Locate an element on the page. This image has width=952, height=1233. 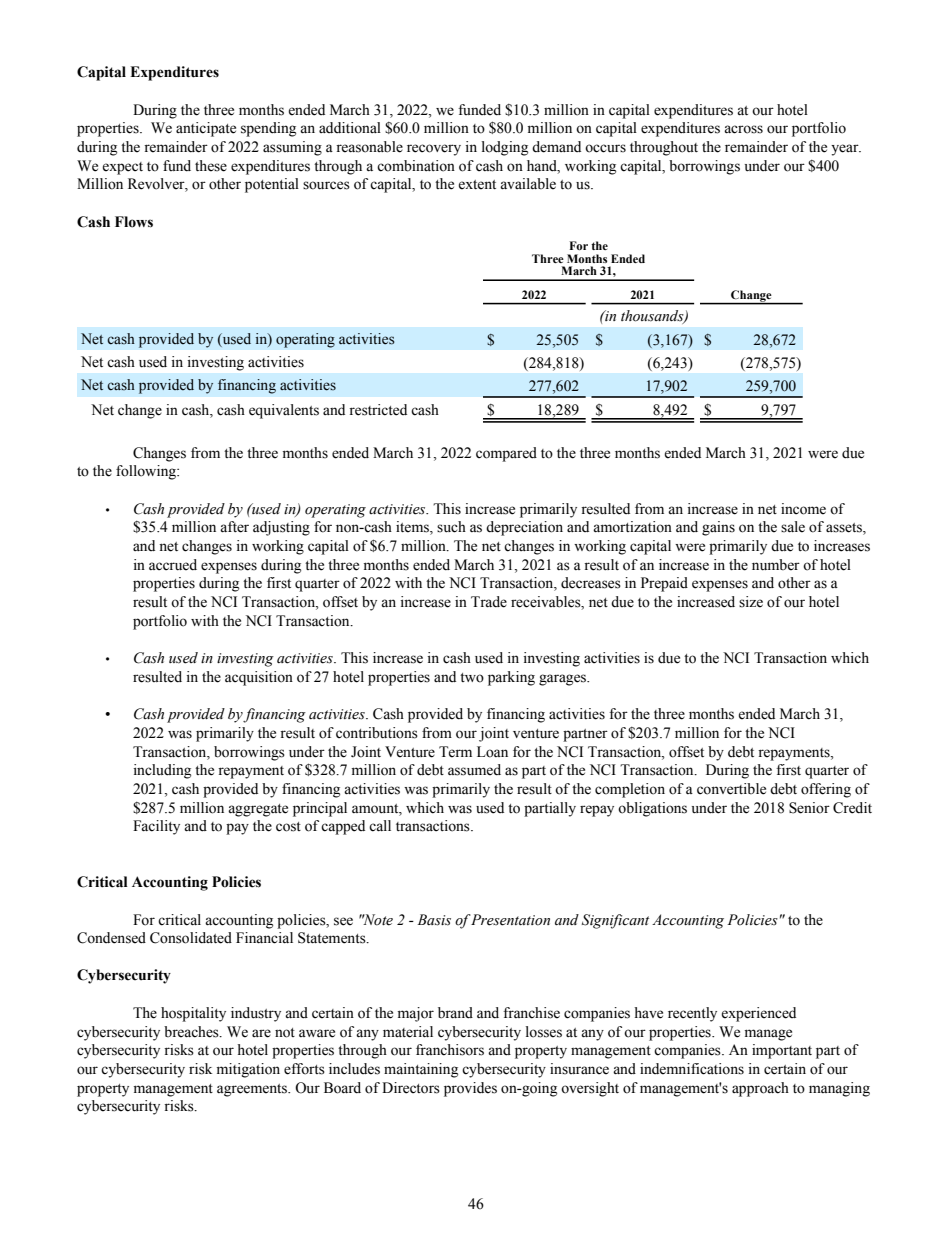
following is located at coordinates (147, 472).
